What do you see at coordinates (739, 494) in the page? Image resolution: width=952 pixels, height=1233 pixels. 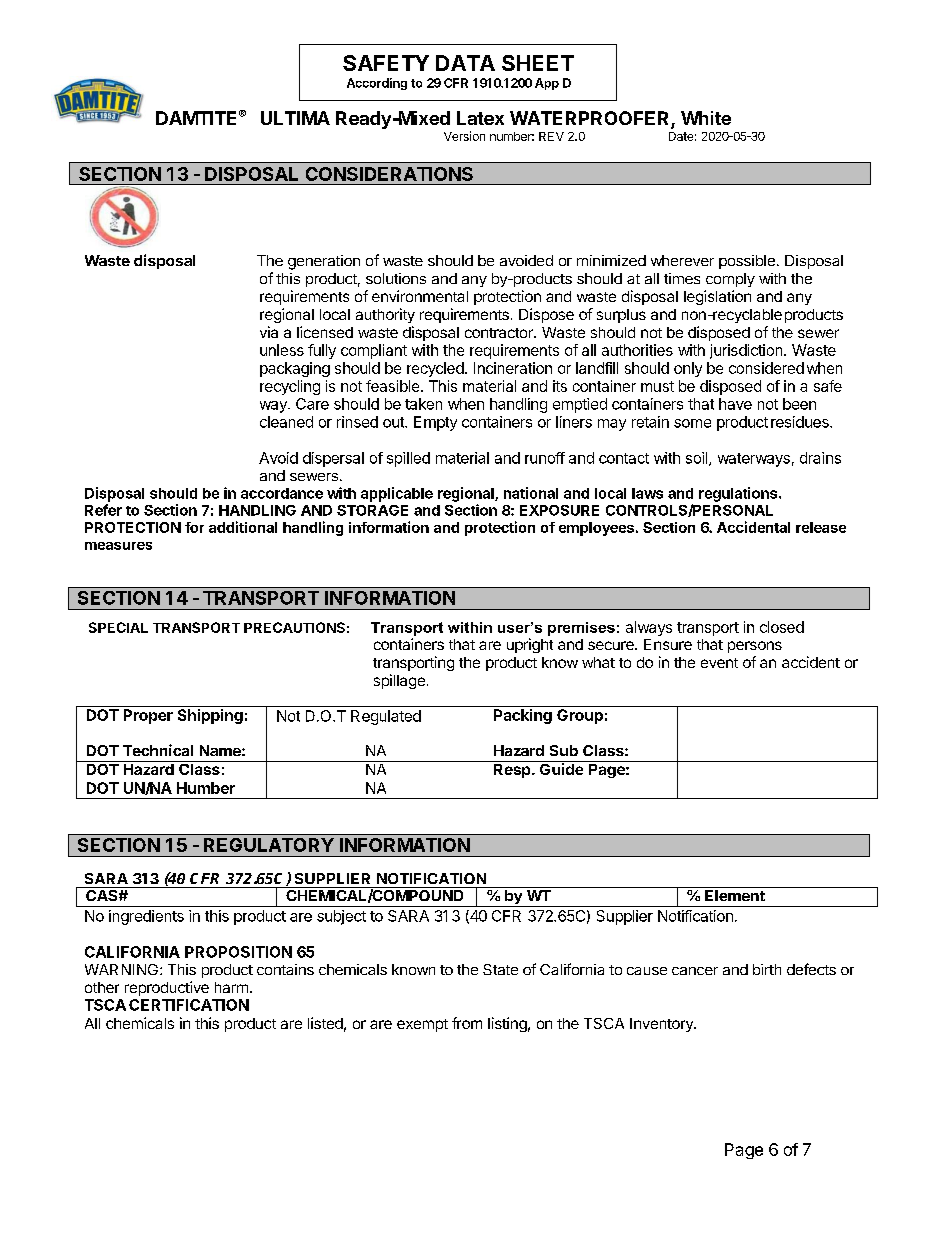 I see `regulations` at bounding box center [739, 494].
